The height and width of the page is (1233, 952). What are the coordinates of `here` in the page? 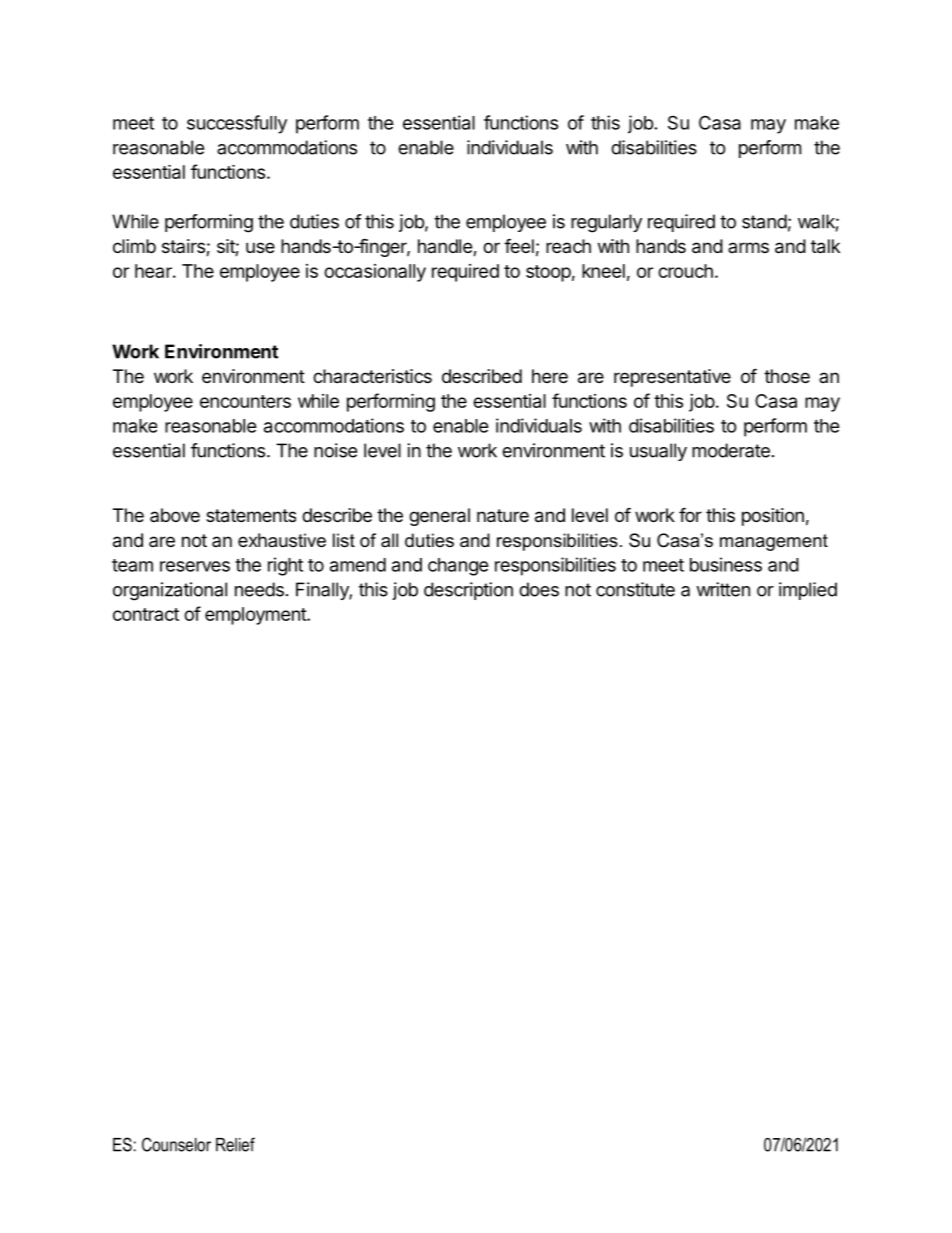 It's located at (550, 376).
